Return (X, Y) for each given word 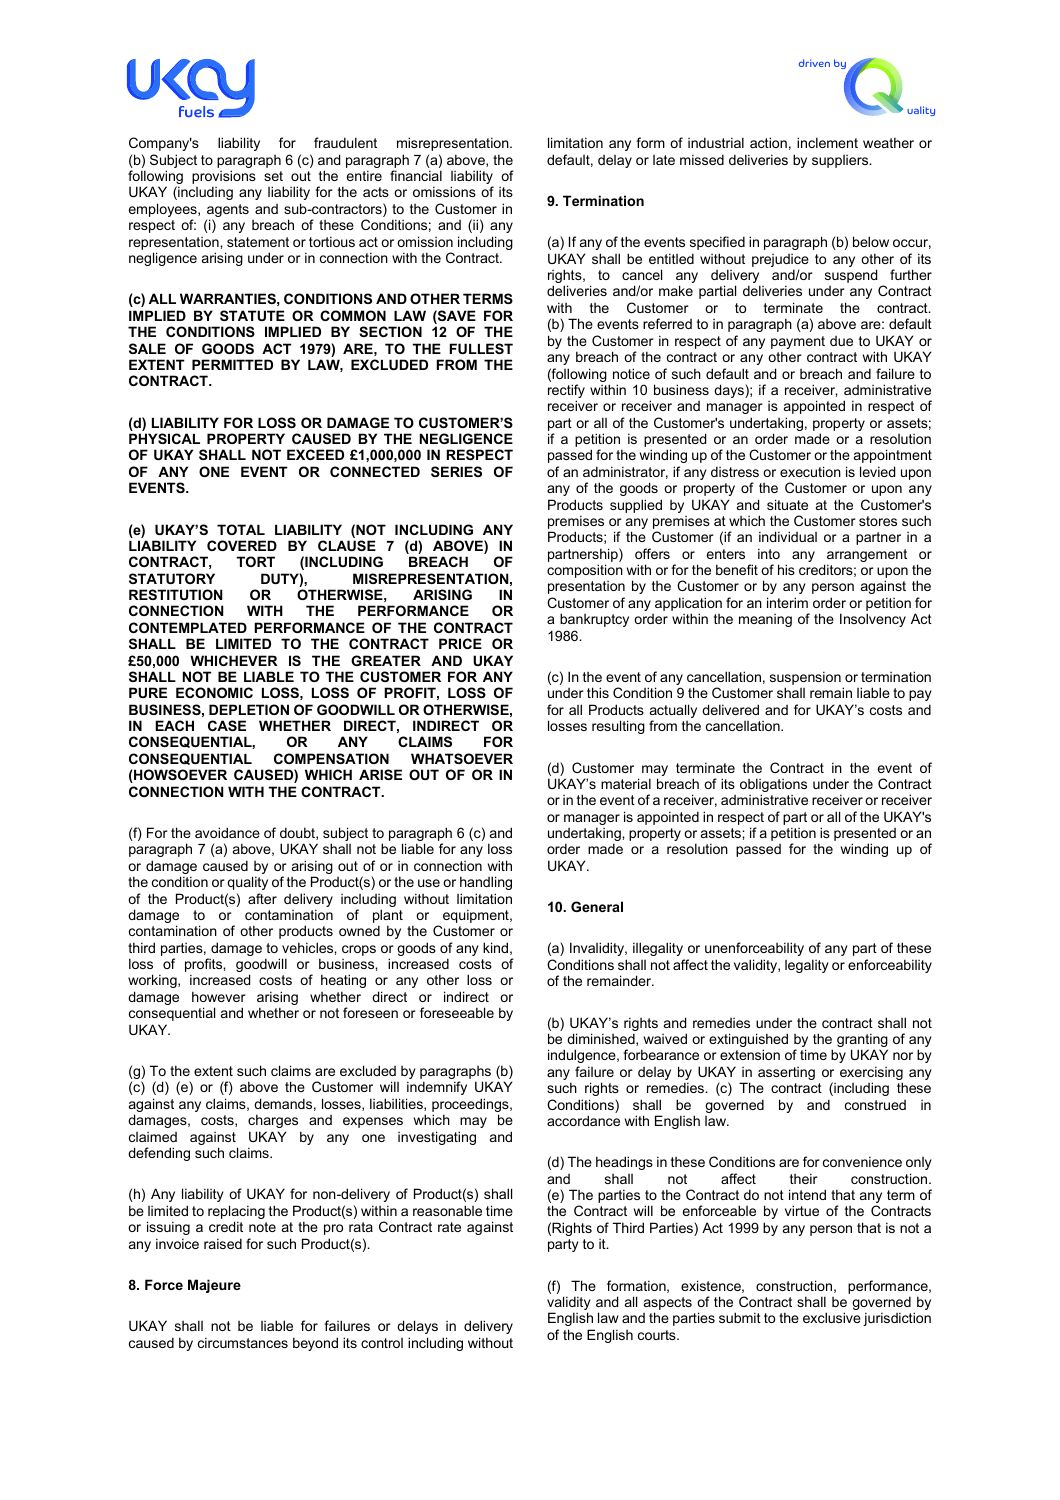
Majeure (214, 1286)
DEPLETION (249, 709)
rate (449, 1227)
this (598, 692)
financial (416, 175)
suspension (805, 679)
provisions (224, 178)
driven (814, 63)
